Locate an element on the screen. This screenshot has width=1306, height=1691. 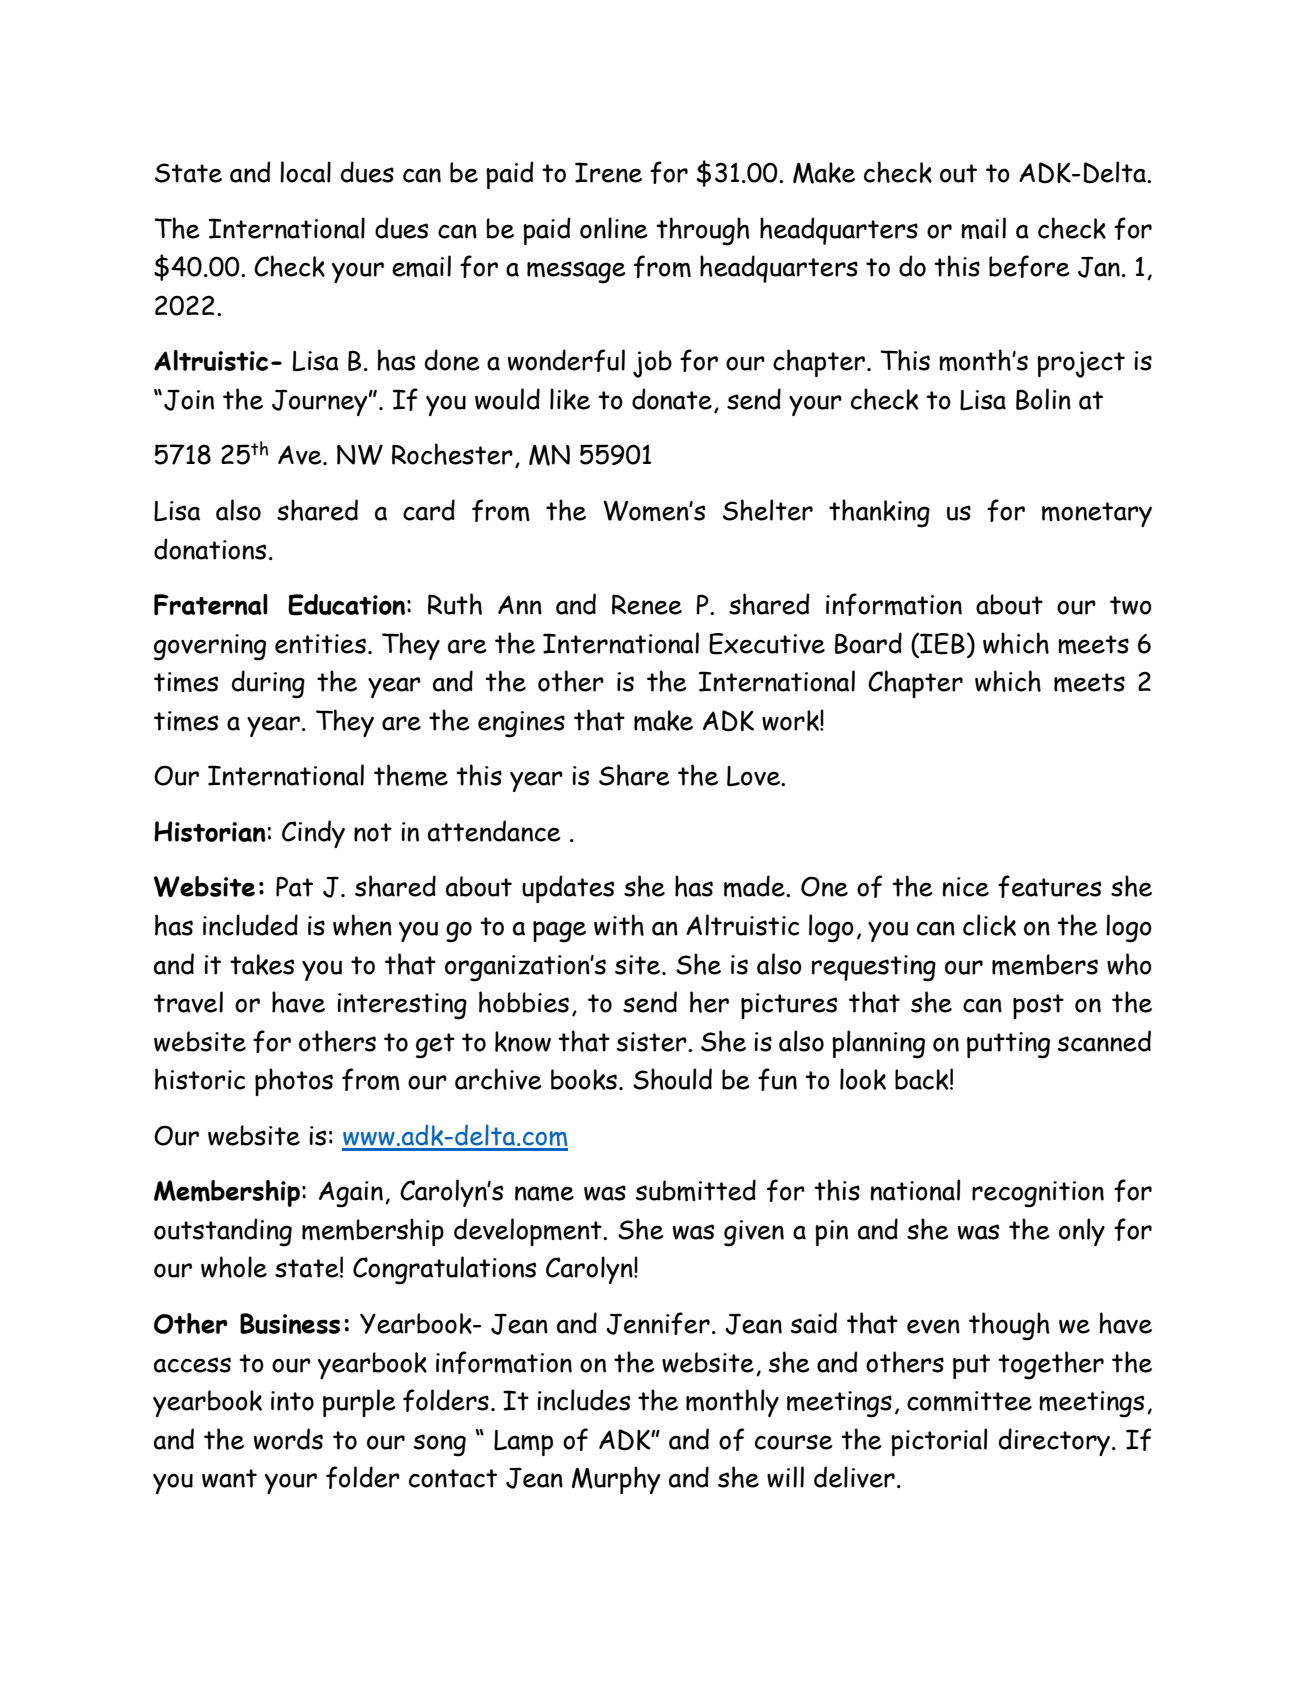
photos is located at coordinates (294, 1082).
